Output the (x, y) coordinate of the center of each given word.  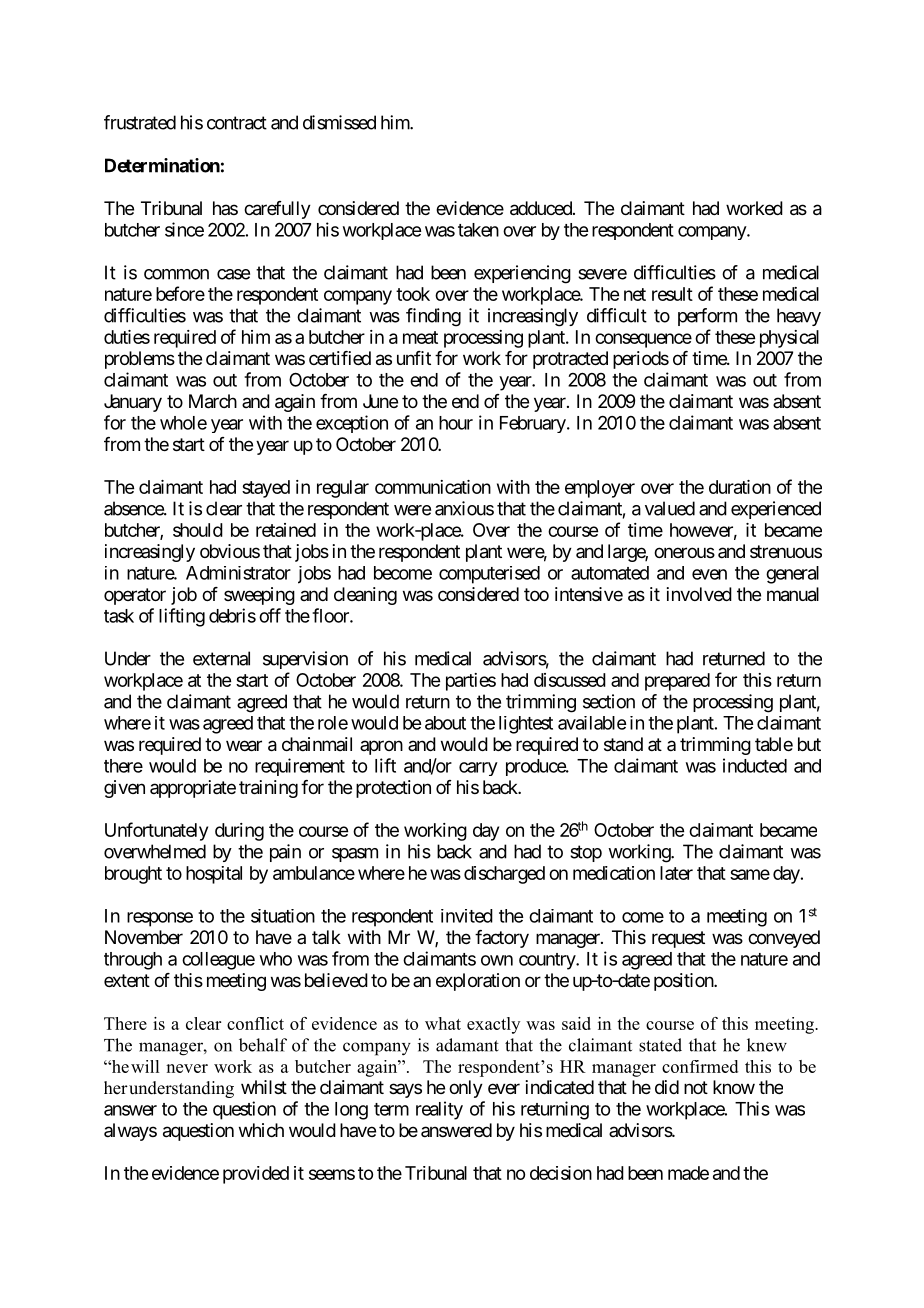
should (198, 530)
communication (433, 487)
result (672, 294)
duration (740, 487)
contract (237, 123)
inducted (755, 765)
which (261, 1130)
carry (478, 769)
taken (478, 230)
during (239, 832)
